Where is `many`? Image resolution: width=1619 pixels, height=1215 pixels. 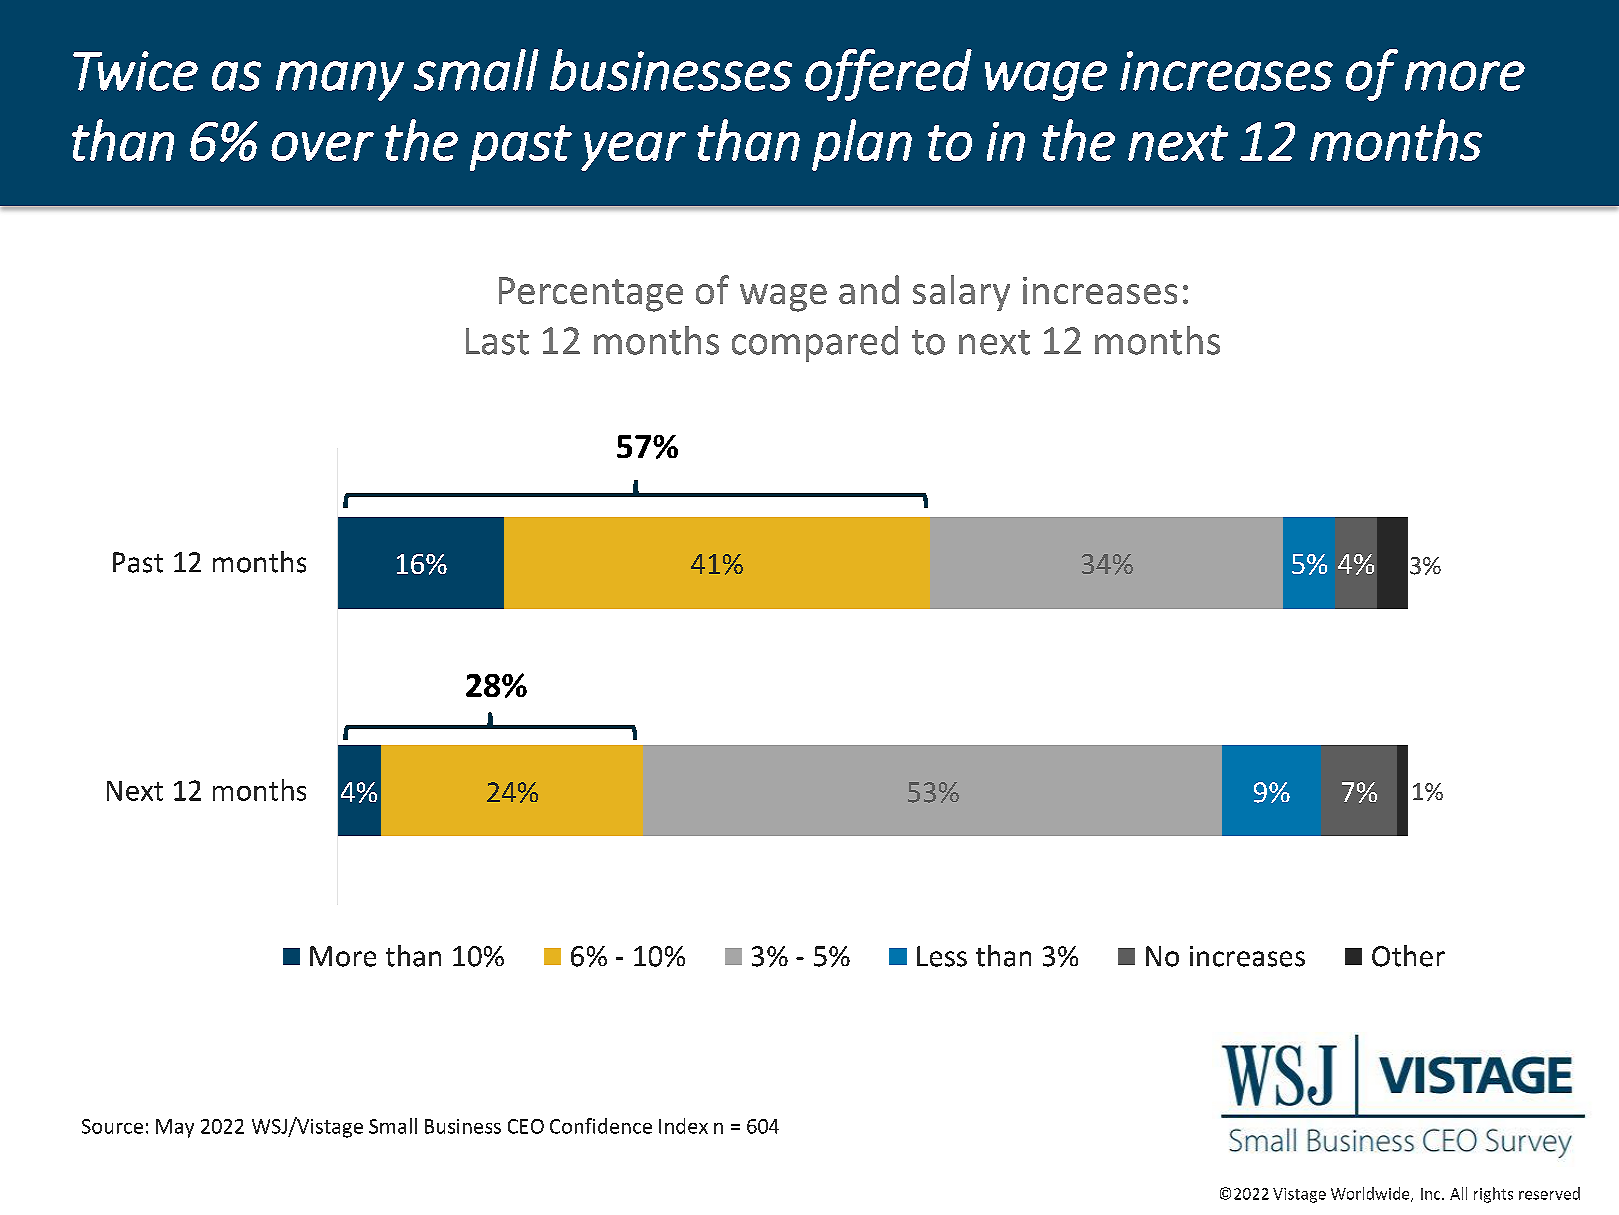
many is located at coordinates (340, 81).
